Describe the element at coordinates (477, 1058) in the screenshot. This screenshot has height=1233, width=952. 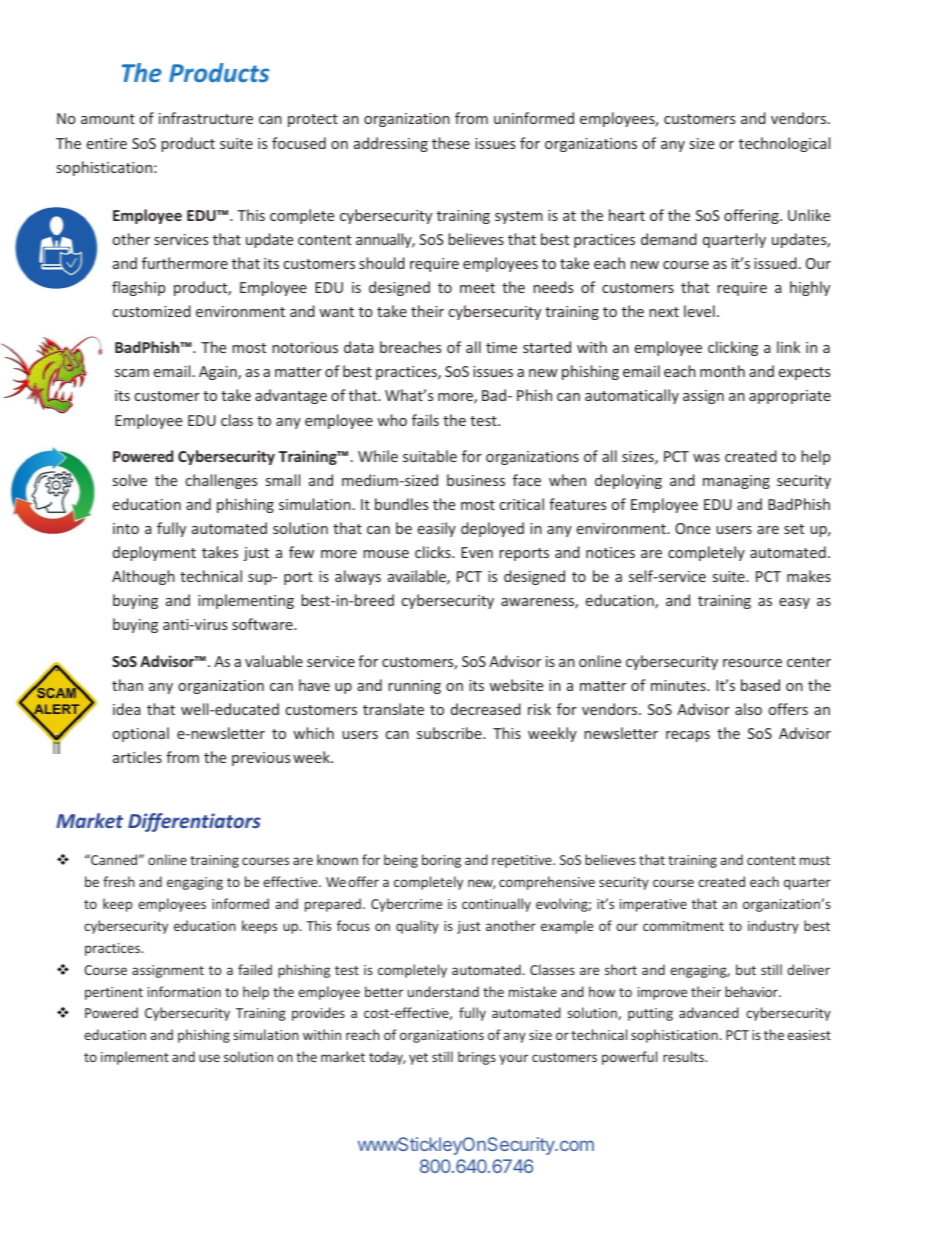
I see `brings` at that location.
